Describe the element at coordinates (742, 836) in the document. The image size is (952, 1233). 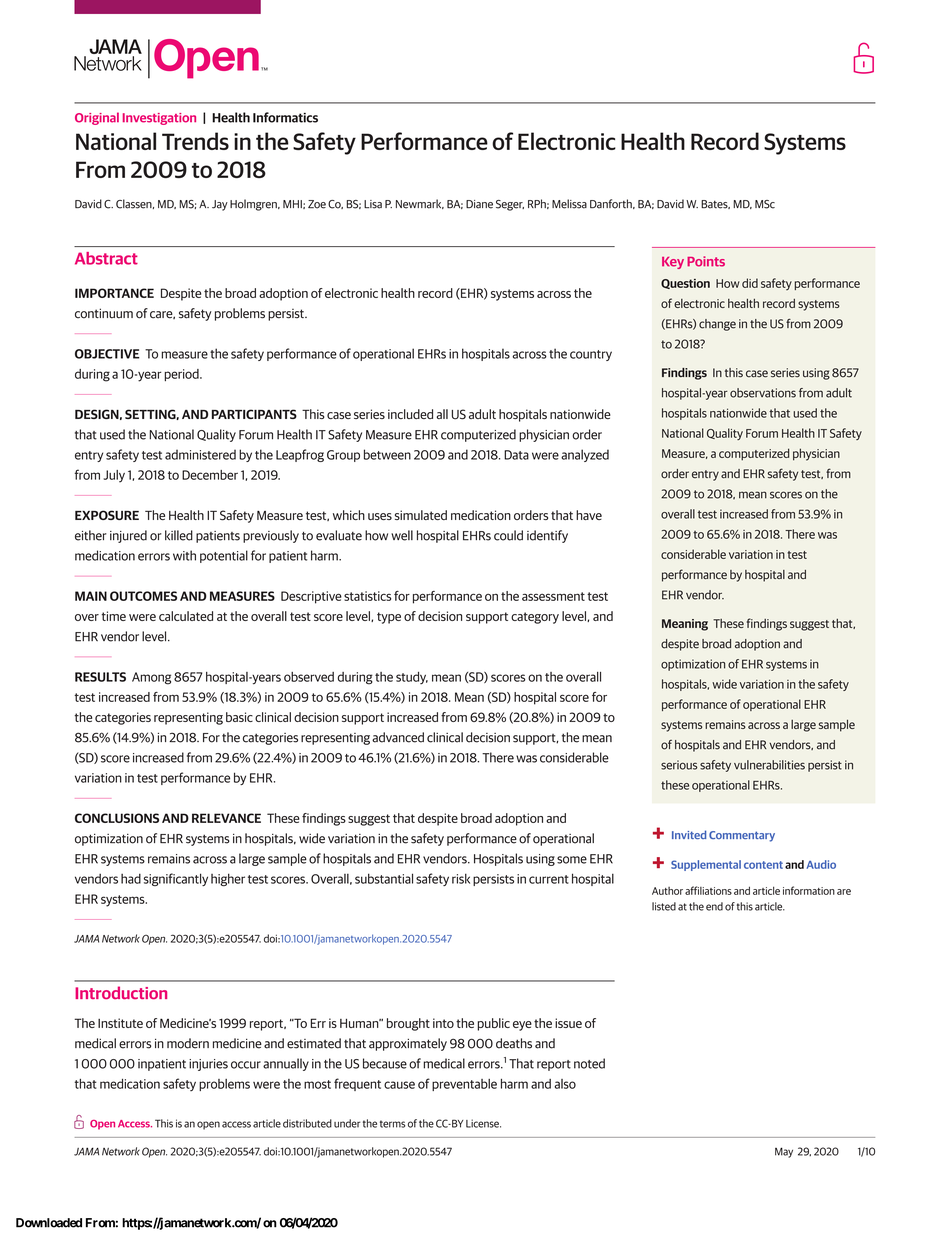
I see `Commentary` at that location.
